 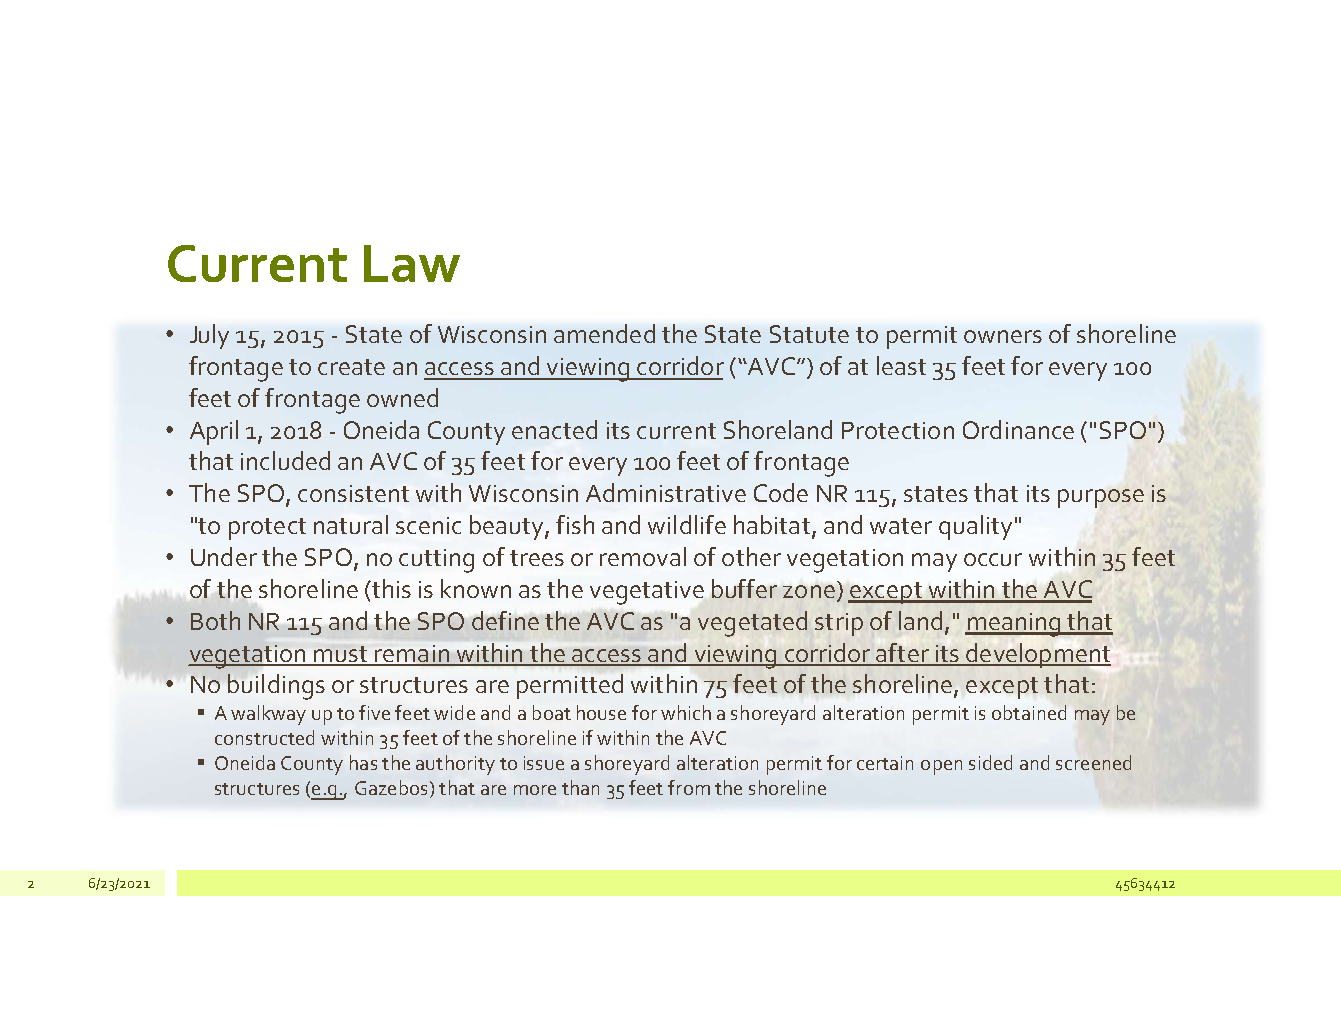 What do you see at coordinates (363, 762) in the image?
I see `has` at bounding box center [363, 762].
